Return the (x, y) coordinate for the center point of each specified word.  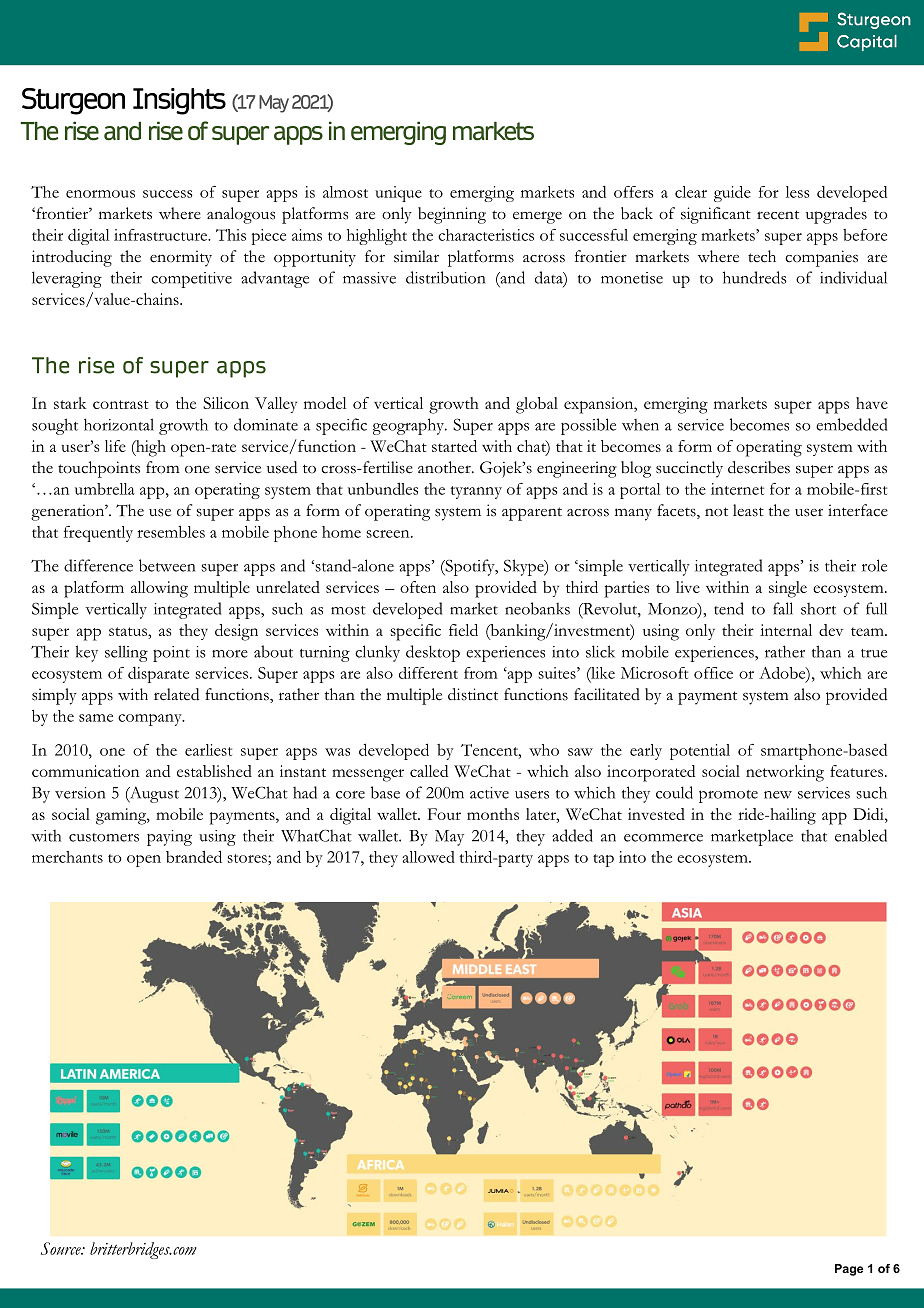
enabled (861, 835)
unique (398, 194)
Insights (179, 101)
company (151, 720)
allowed (428, 857)
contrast (121, 404)
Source (62, 1248)
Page (849, 1270)
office (713, 673)
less (797, 192)
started (454, 446)
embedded (851, 424)
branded (194, 856)
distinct (473, 694)
